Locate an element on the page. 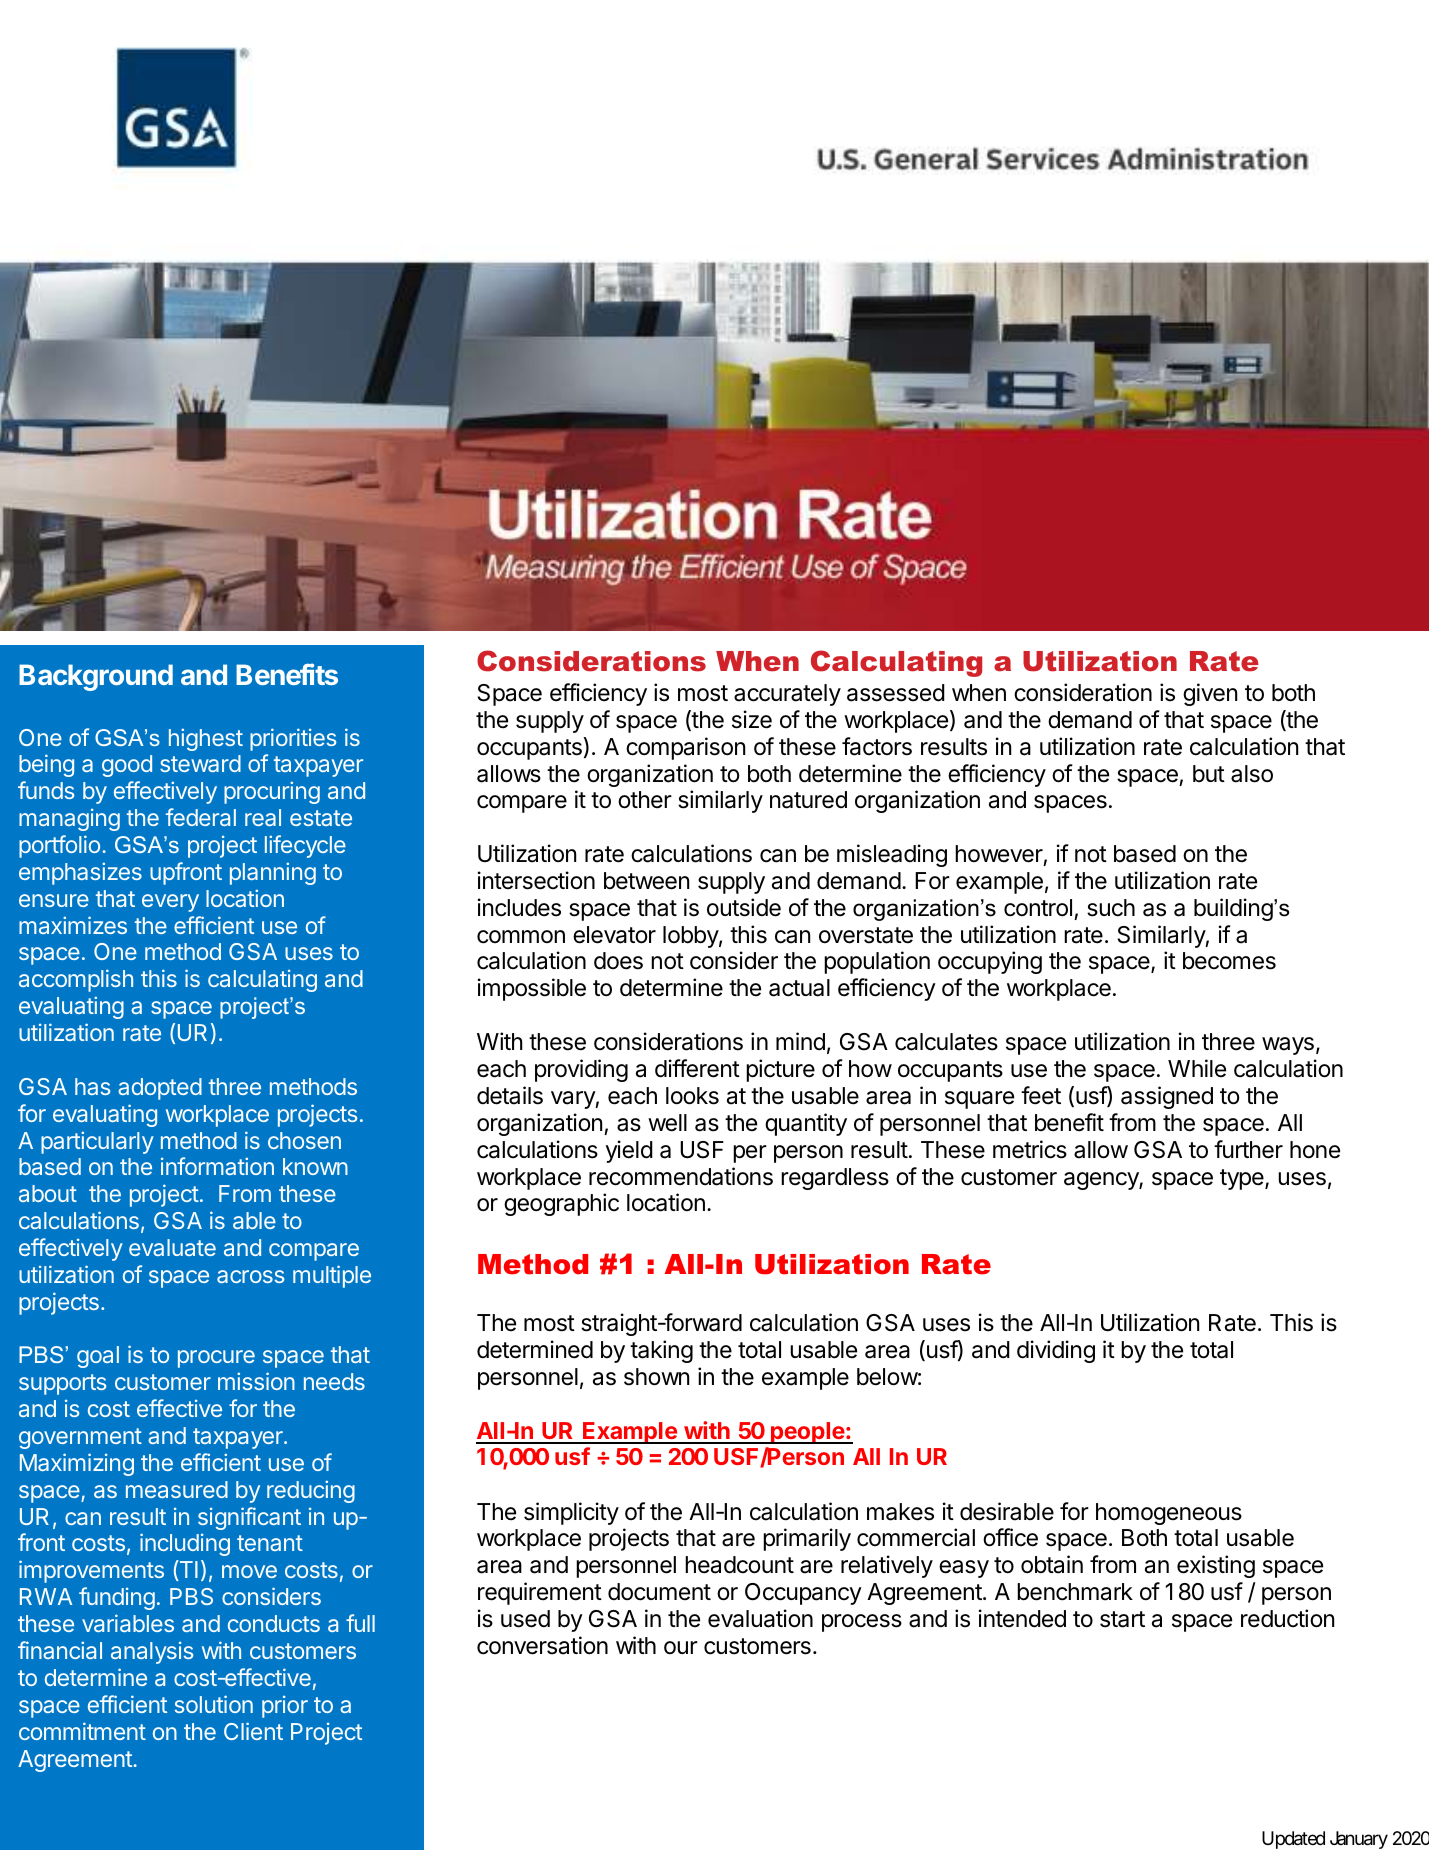  highest is located at coordinates (206, 739).
